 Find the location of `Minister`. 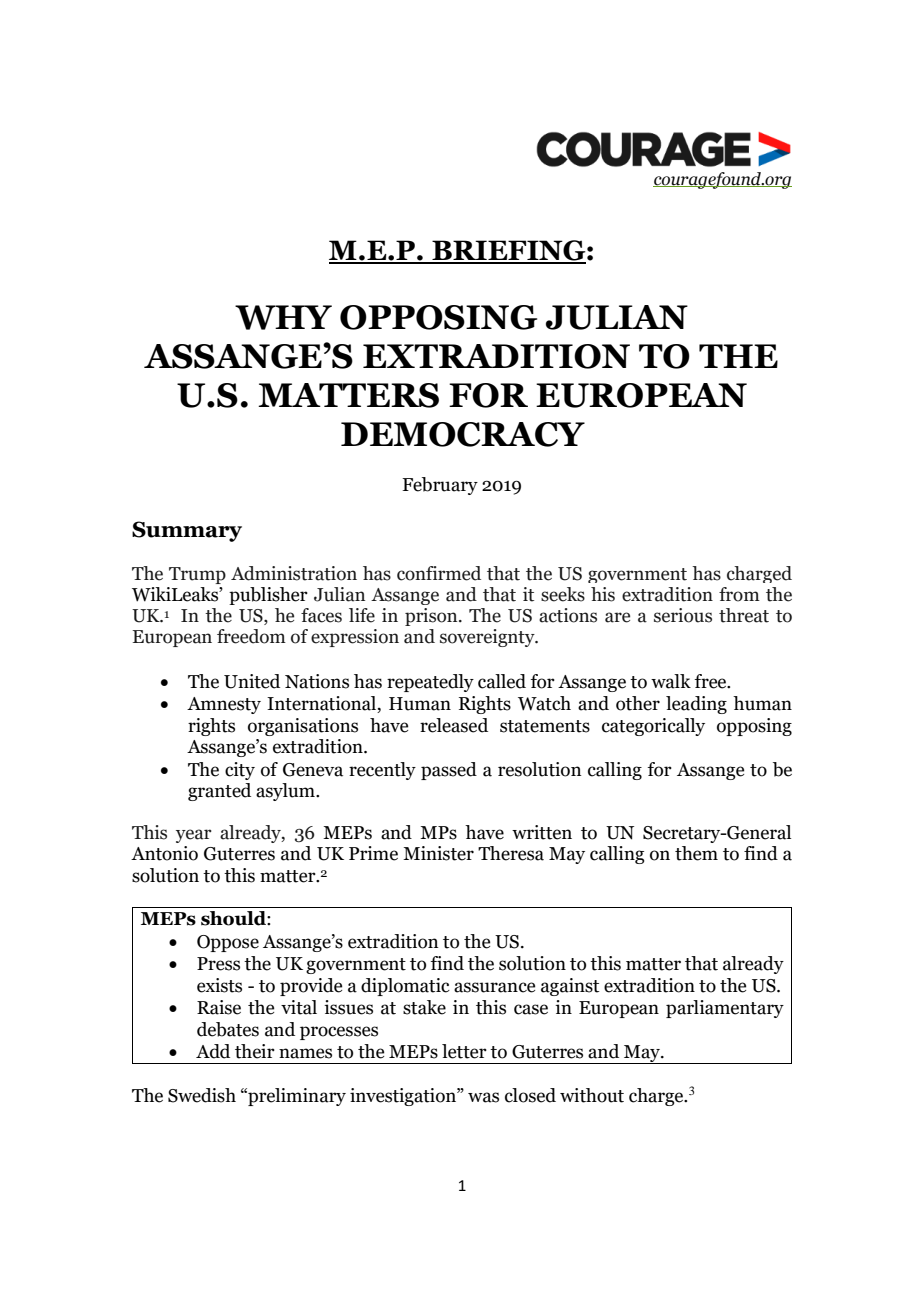

Minister is located at coordinates (438, 853).
